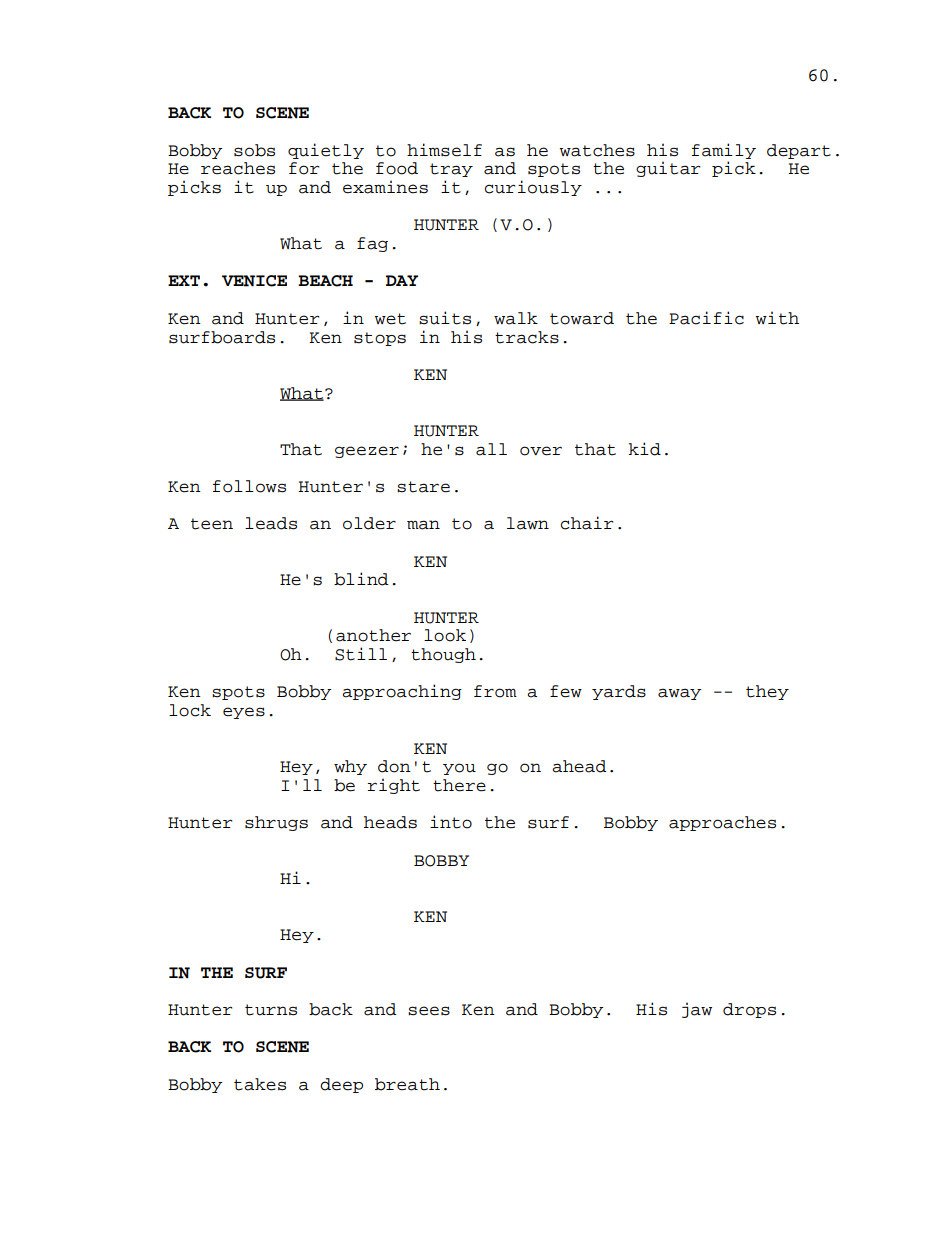 The image size is (952, 1233). Describe the element at coordinates (361, 654) in the screenshot. I see `Still` at that location.
